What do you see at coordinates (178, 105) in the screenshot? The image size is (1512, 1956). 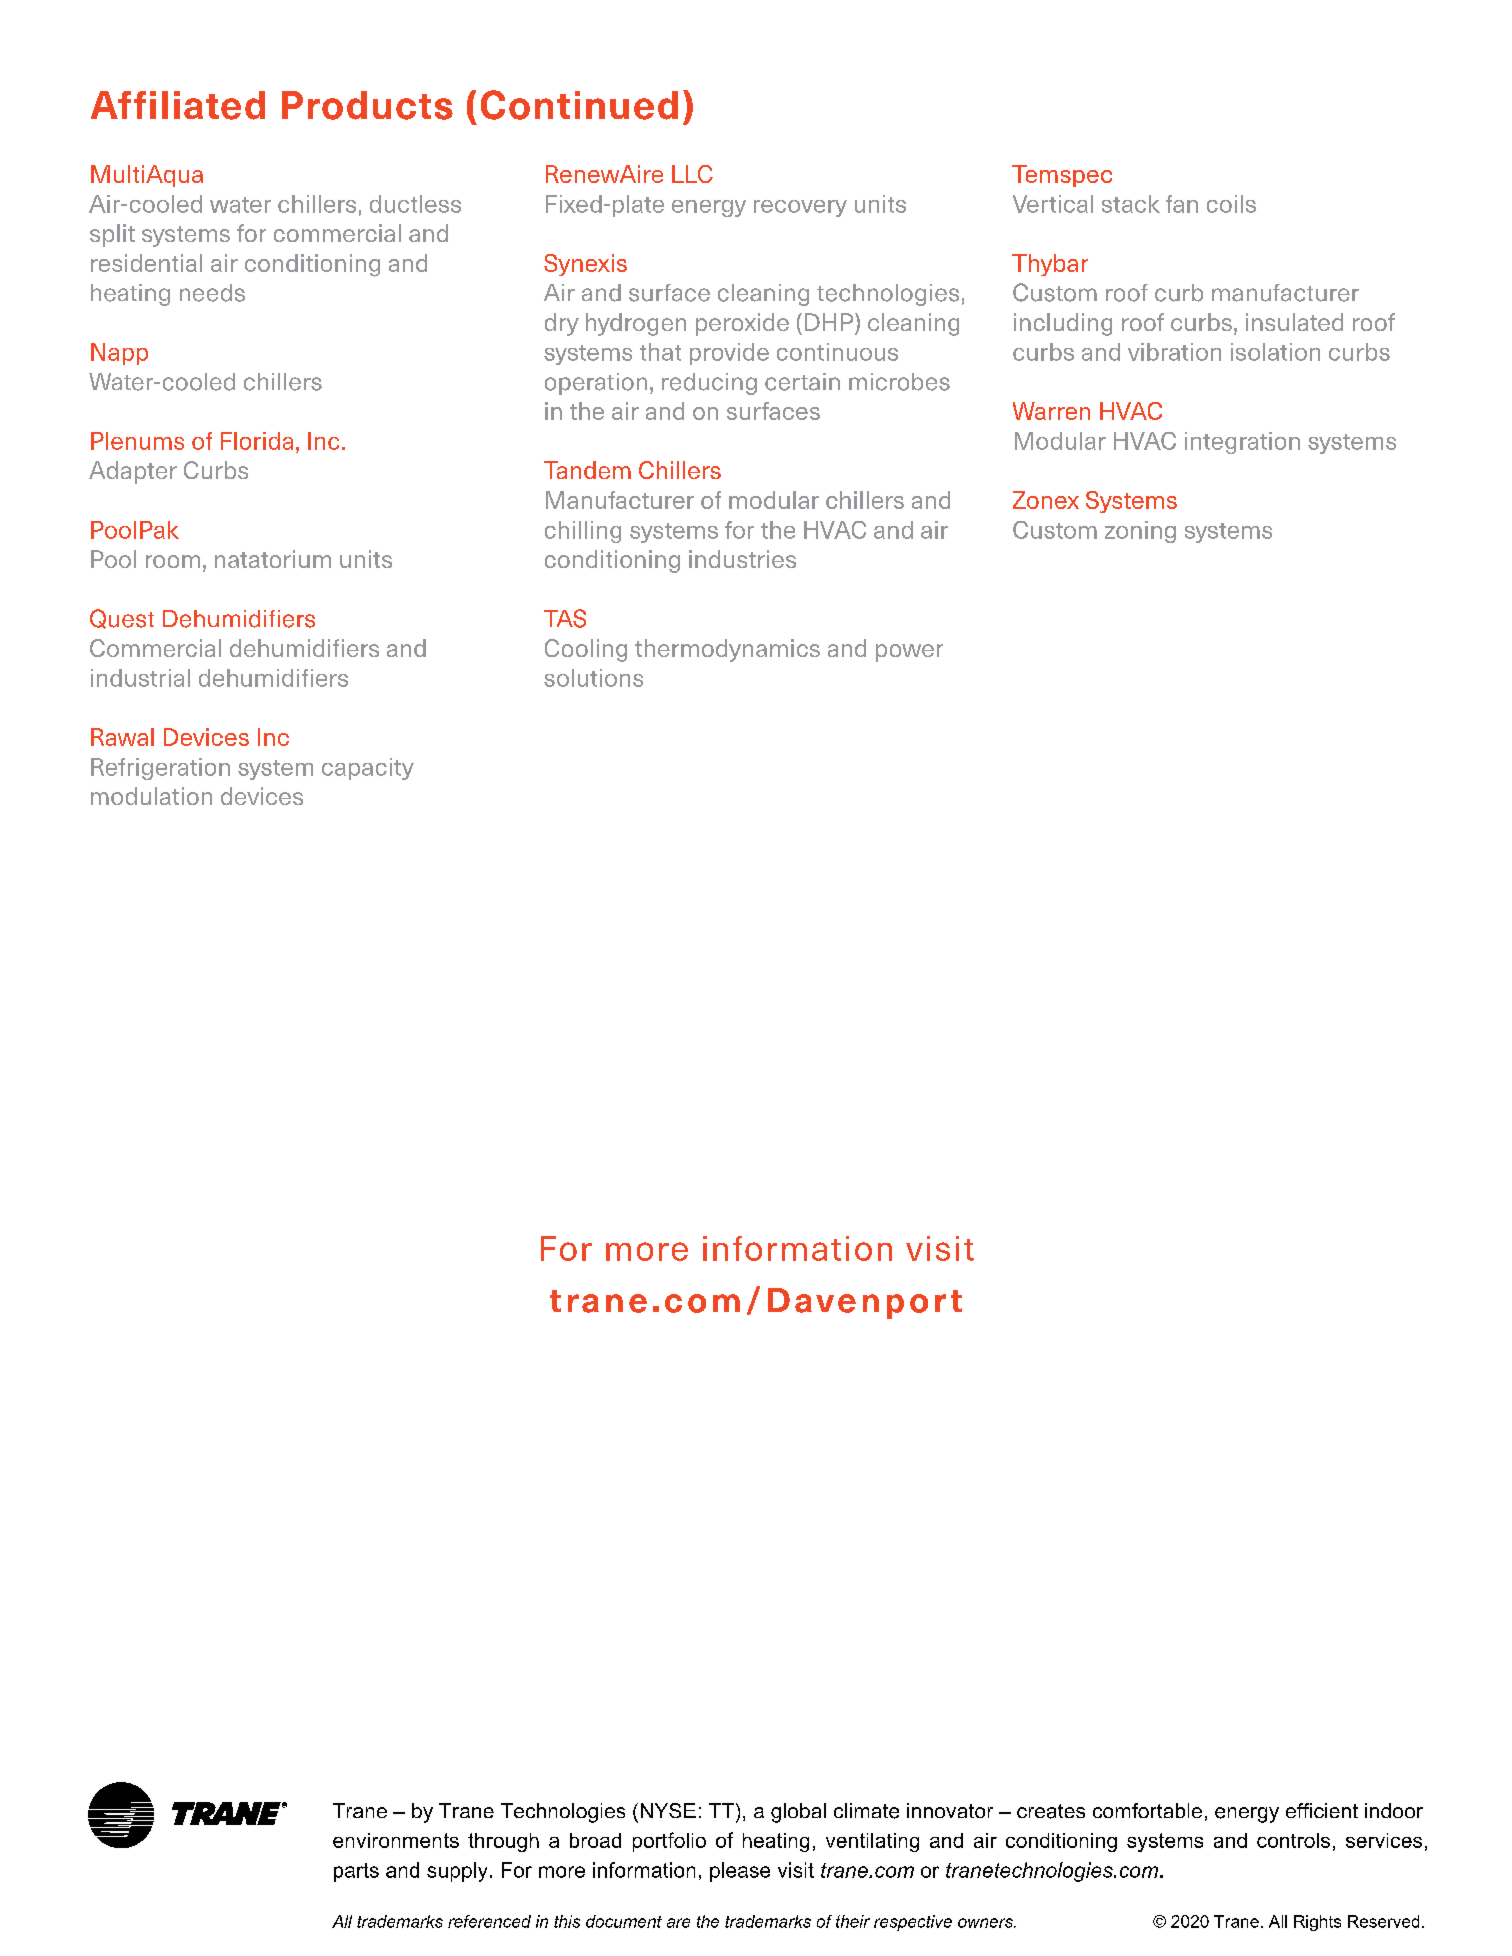 I see `Affiliated` at bounding box center [178, 105].
